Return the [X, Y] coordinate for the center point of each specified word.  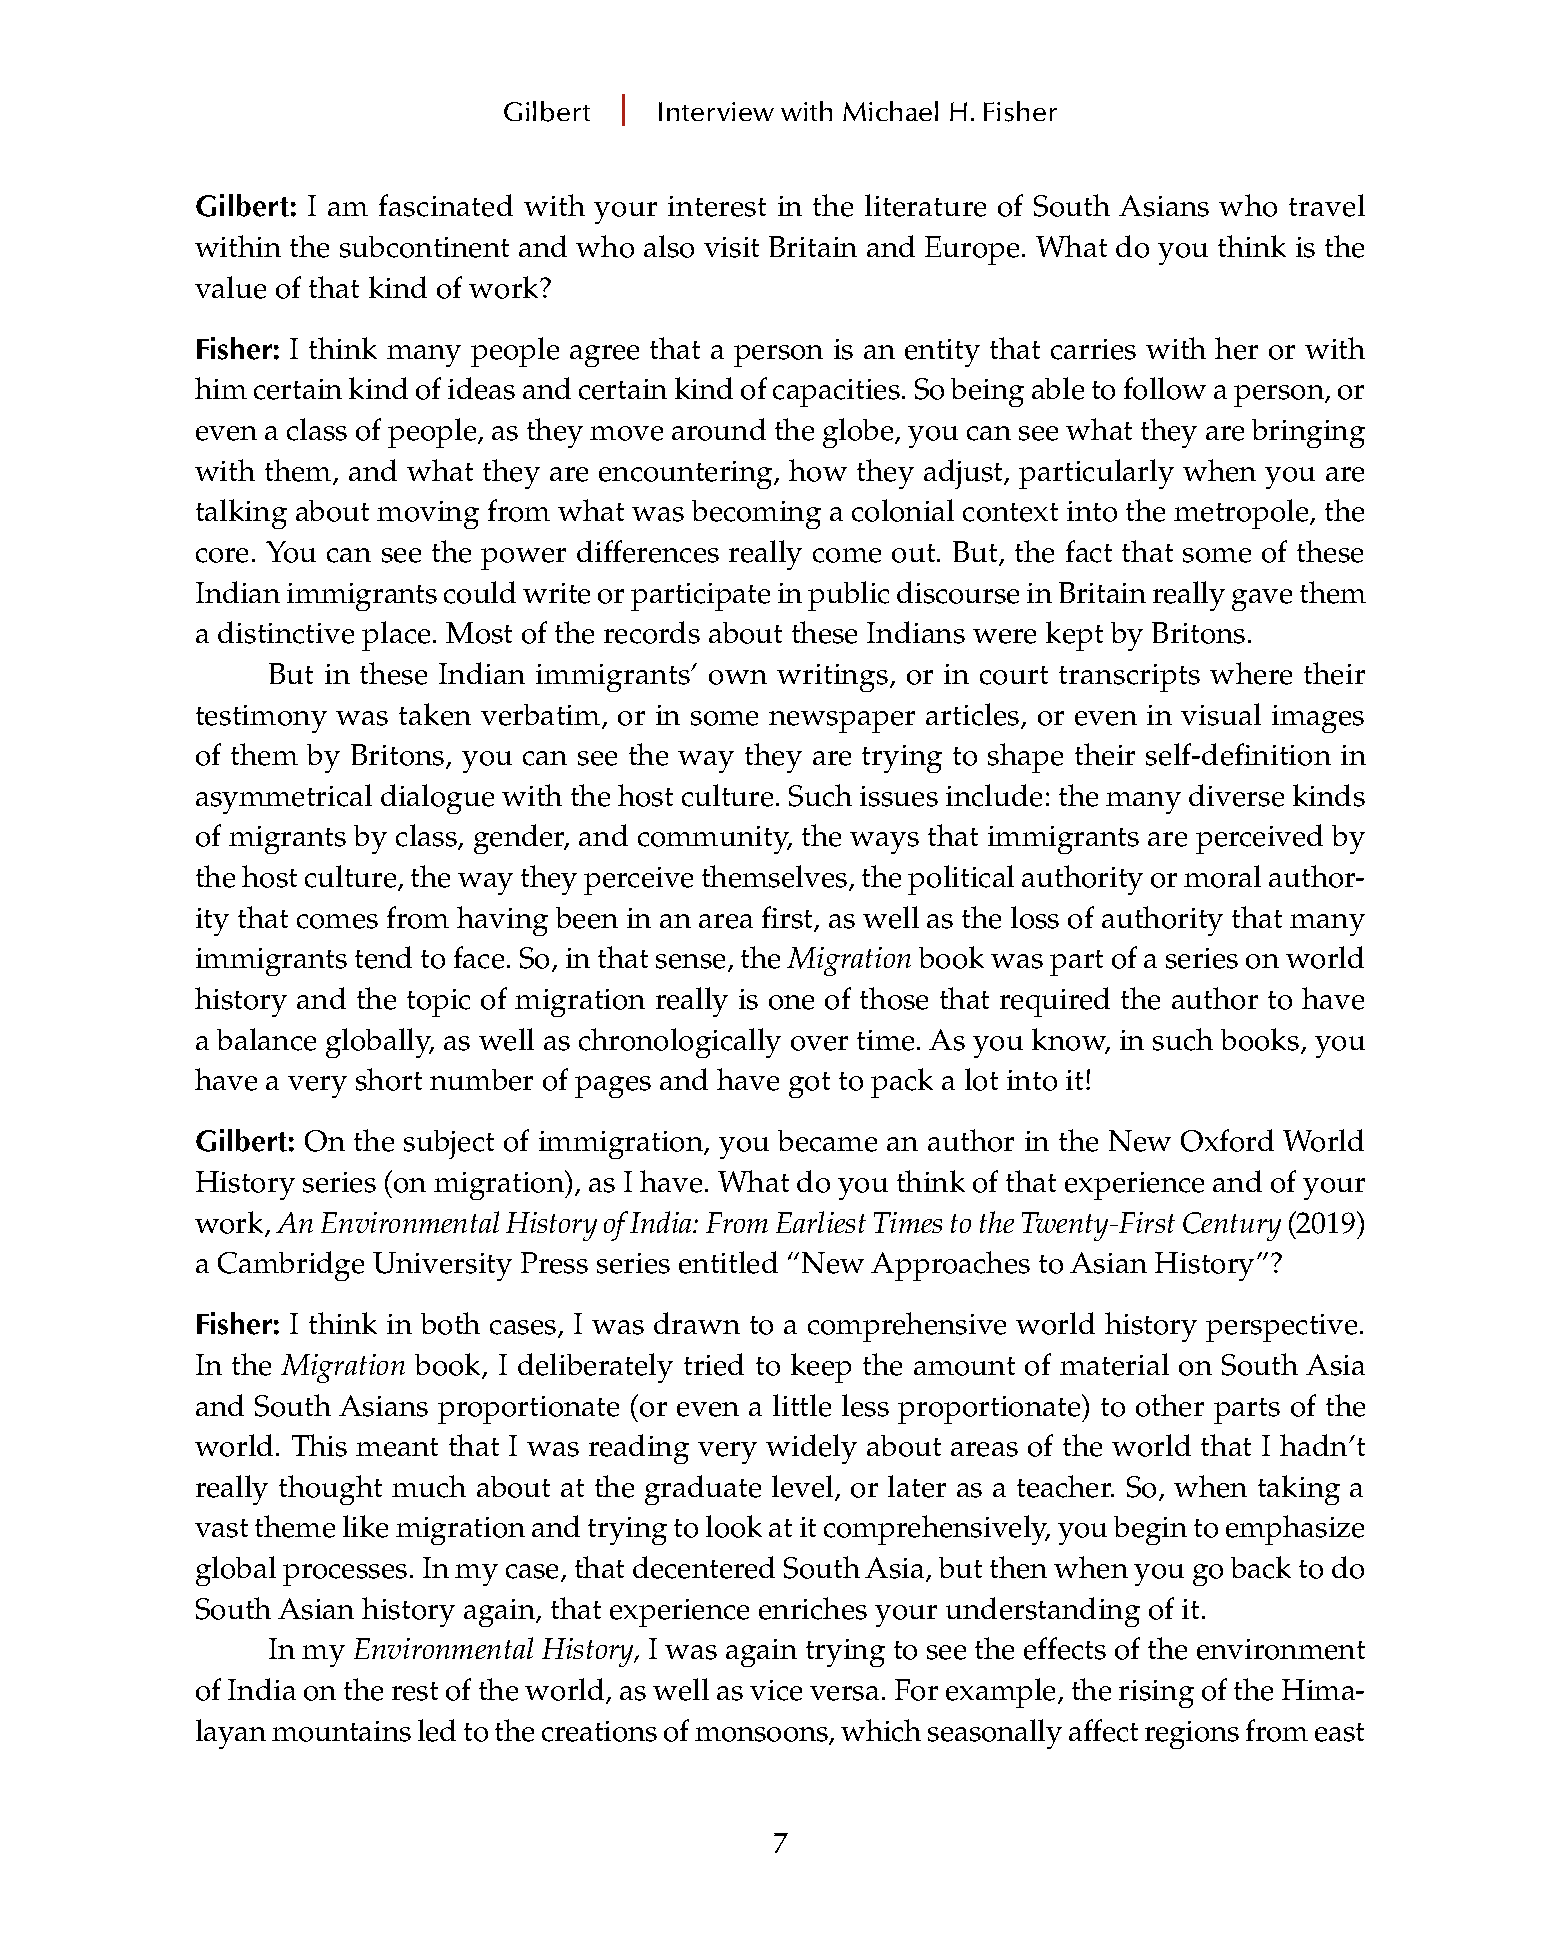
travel [1327, 205]
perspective [1281, 1328]
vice [776, 1690]
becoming [756, 514]
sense [692, 963]
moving [428, 515]
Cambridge [291, 1266]
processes [345, 1575]
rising [1156, 1694]
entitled [728, 1262]
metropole [1242, 514]
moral [1222, 876]
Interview [716, 111]
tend [383, 957]
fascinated [446, 205]
